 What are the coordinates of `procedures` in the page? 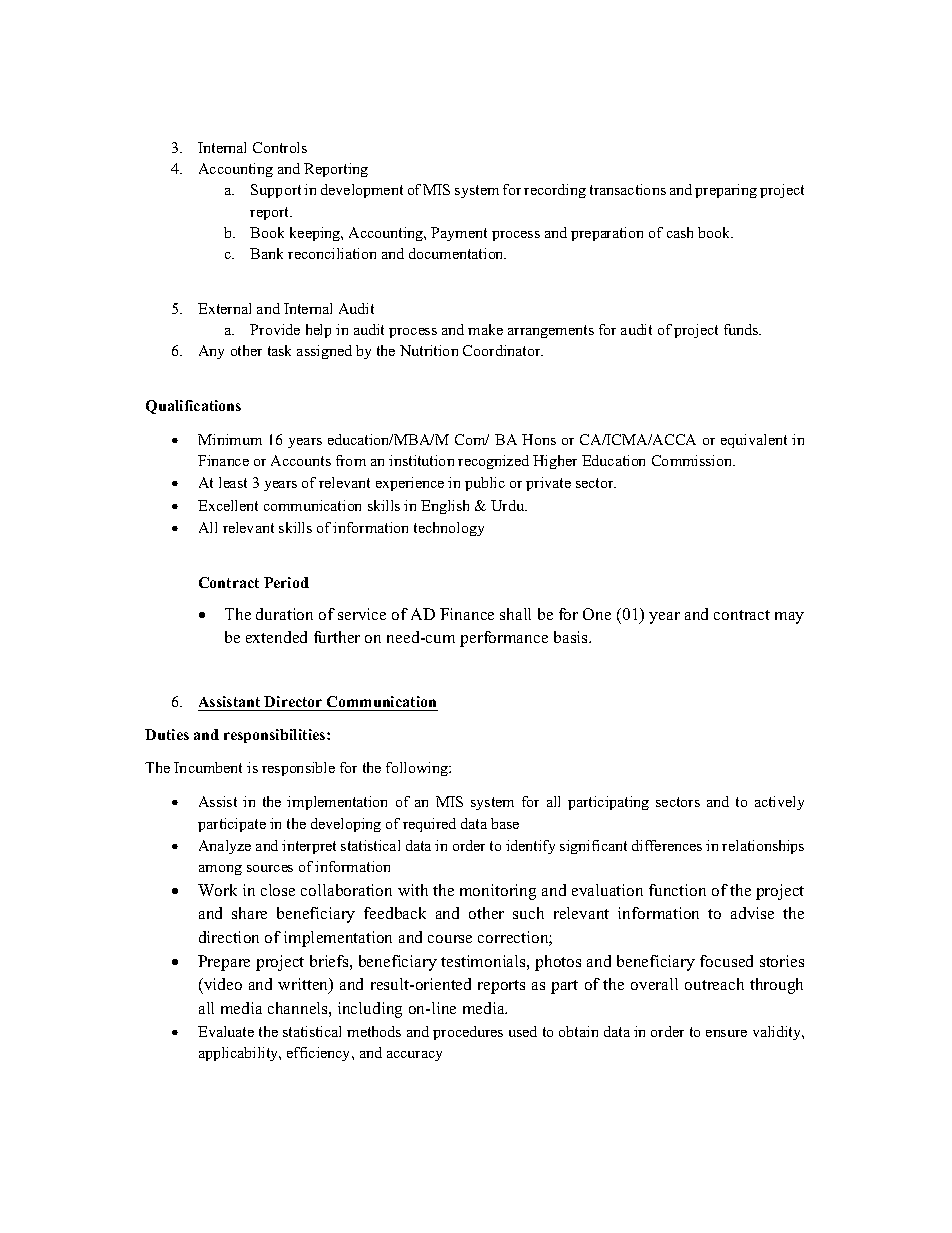 It's located at (468, 1033).
